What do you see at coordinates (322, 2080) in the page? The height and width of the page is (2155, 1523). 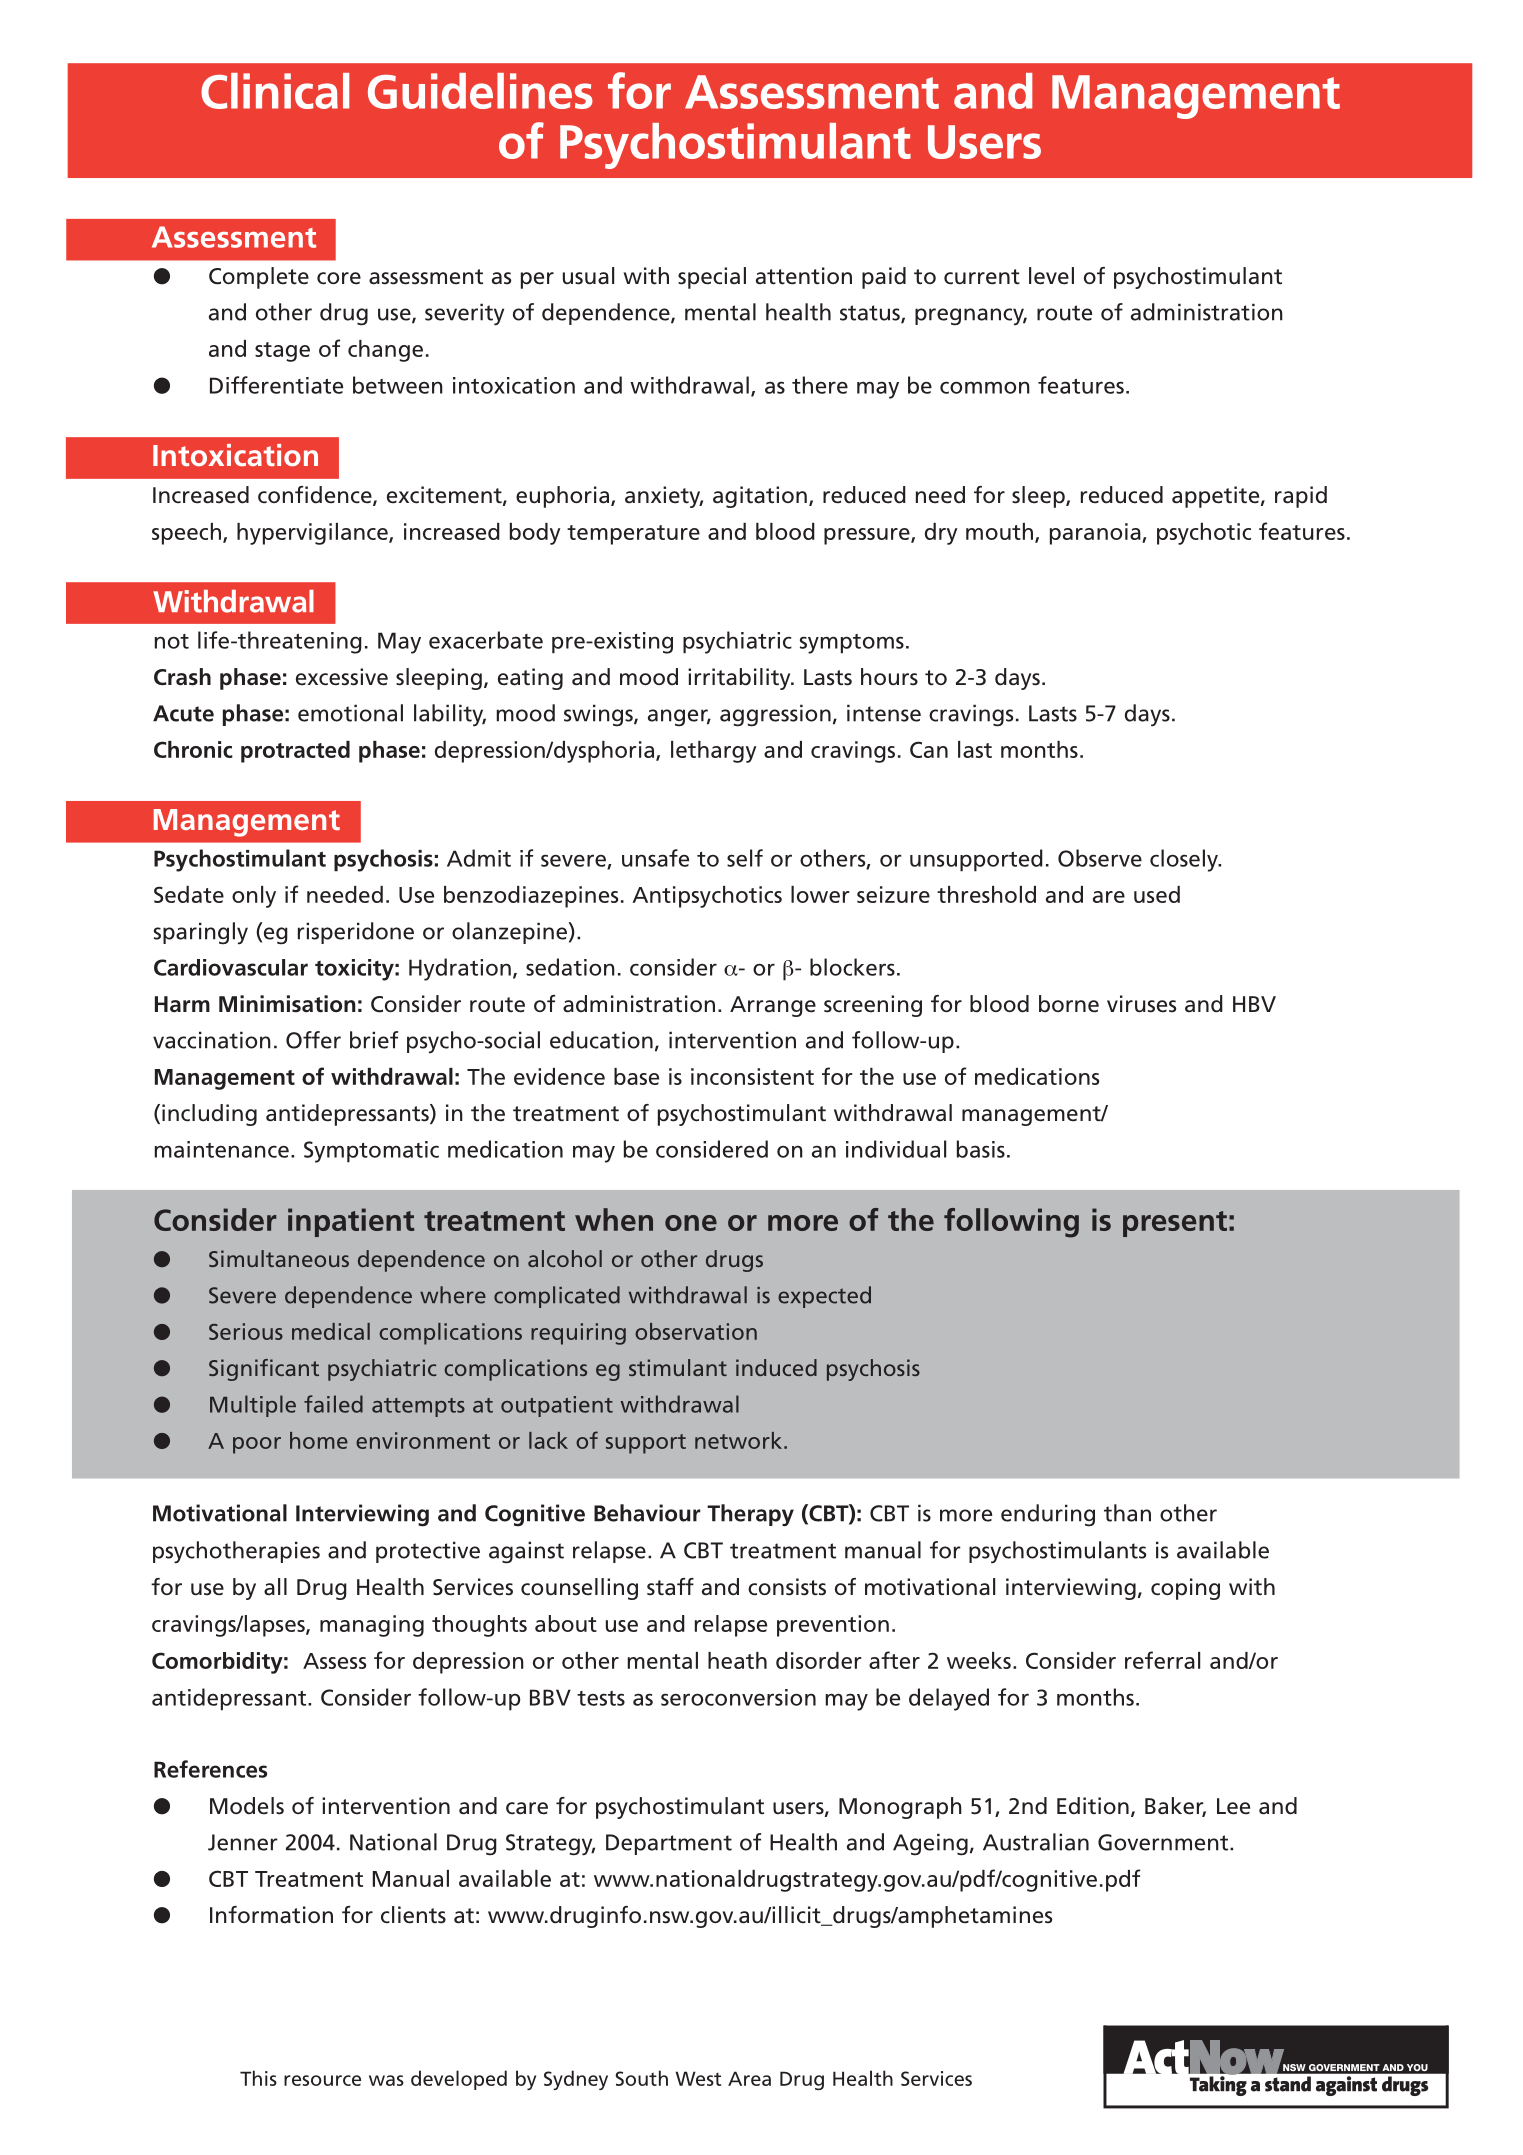 I see `resource` at bounding box center [322, 2080].
